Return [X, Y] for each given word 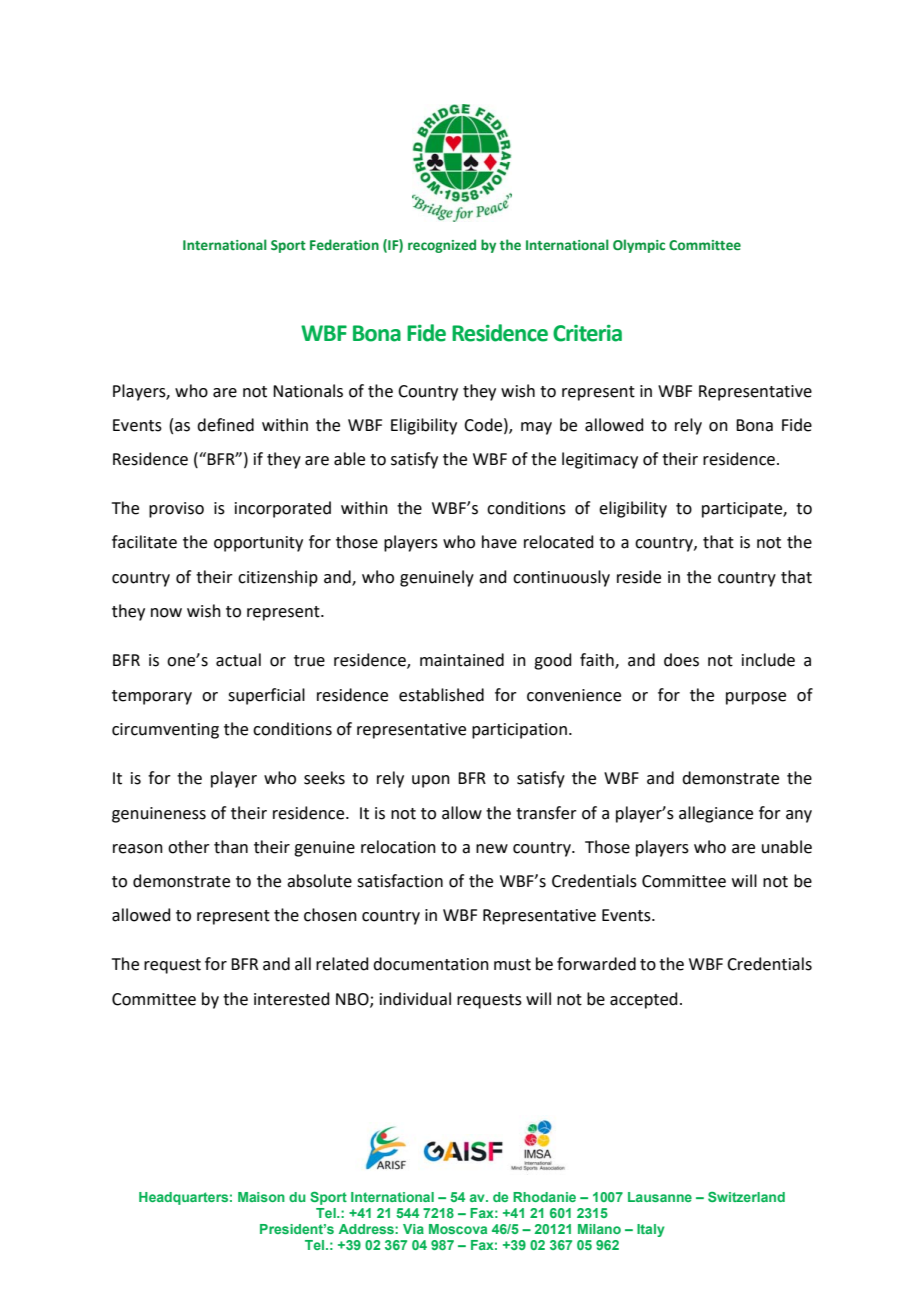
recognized [442, 246]
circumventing [165, 731]
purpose [756, 698]
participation [519, 731]
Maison [261, 1197]
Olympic [639, 246]
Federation [344, 244]
